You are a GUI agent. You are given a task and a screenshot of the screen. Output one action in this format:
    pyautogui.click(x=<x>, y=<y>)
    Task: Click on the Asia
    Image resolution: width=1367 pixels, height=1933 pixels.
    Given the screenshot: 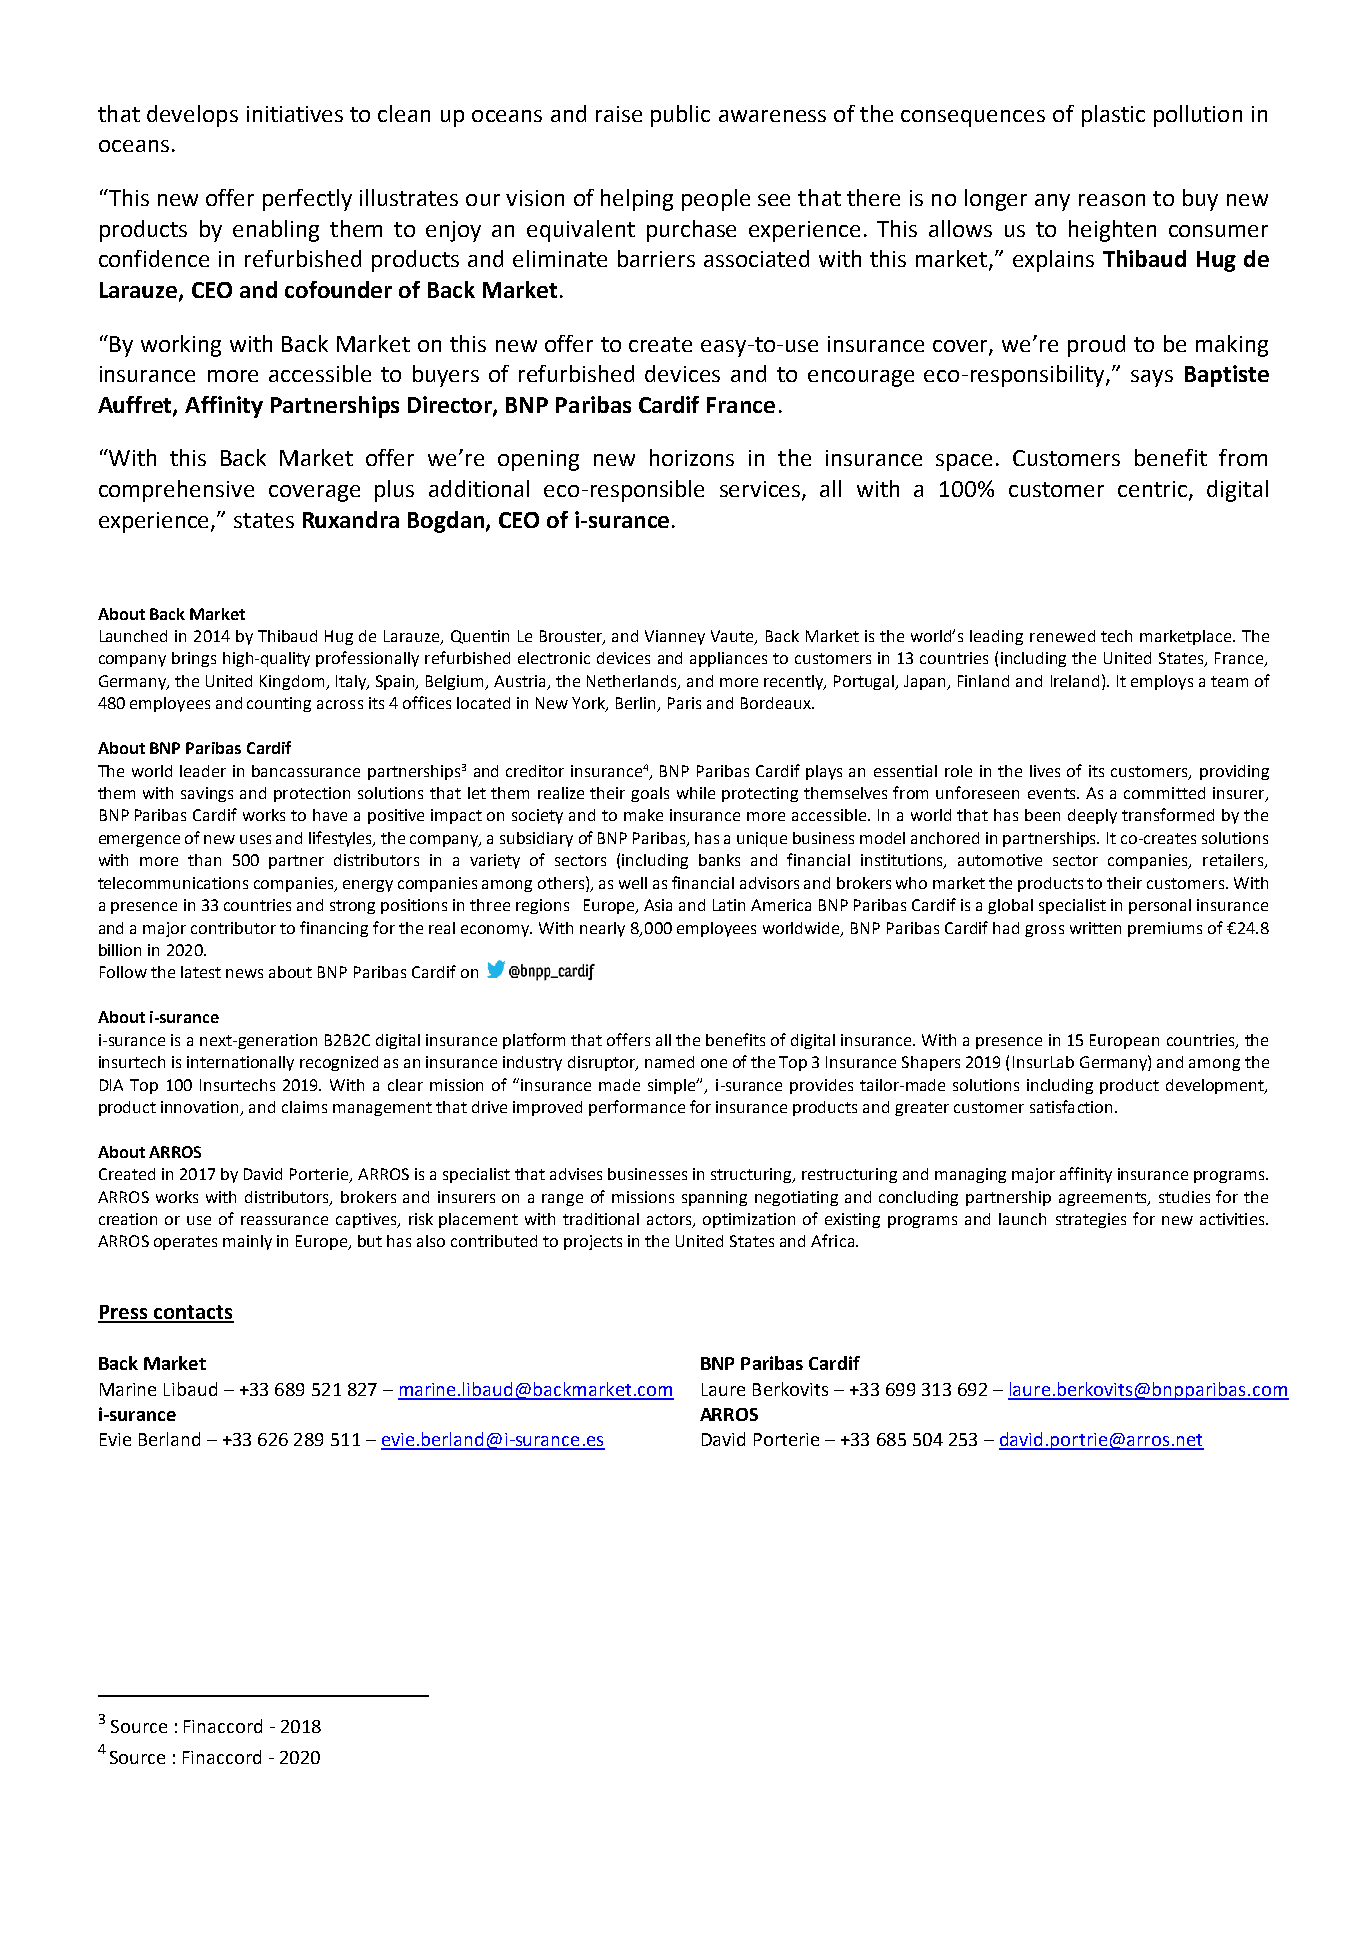 What is the action you would take?
    pyautogui.click(x=658, y=905)
